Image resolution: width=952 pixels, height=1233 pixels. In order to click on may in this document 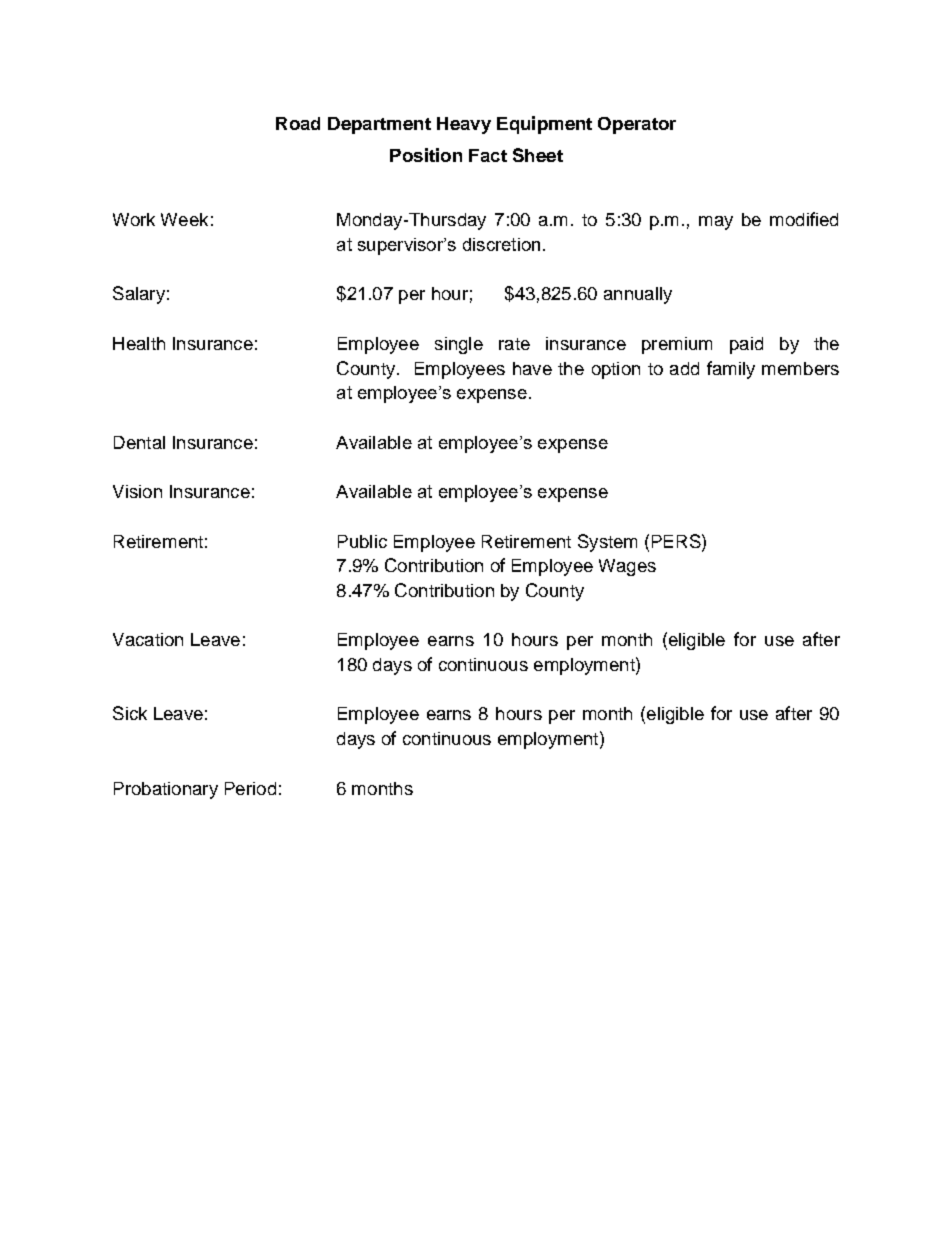, I will do `click(716, 223)`.
